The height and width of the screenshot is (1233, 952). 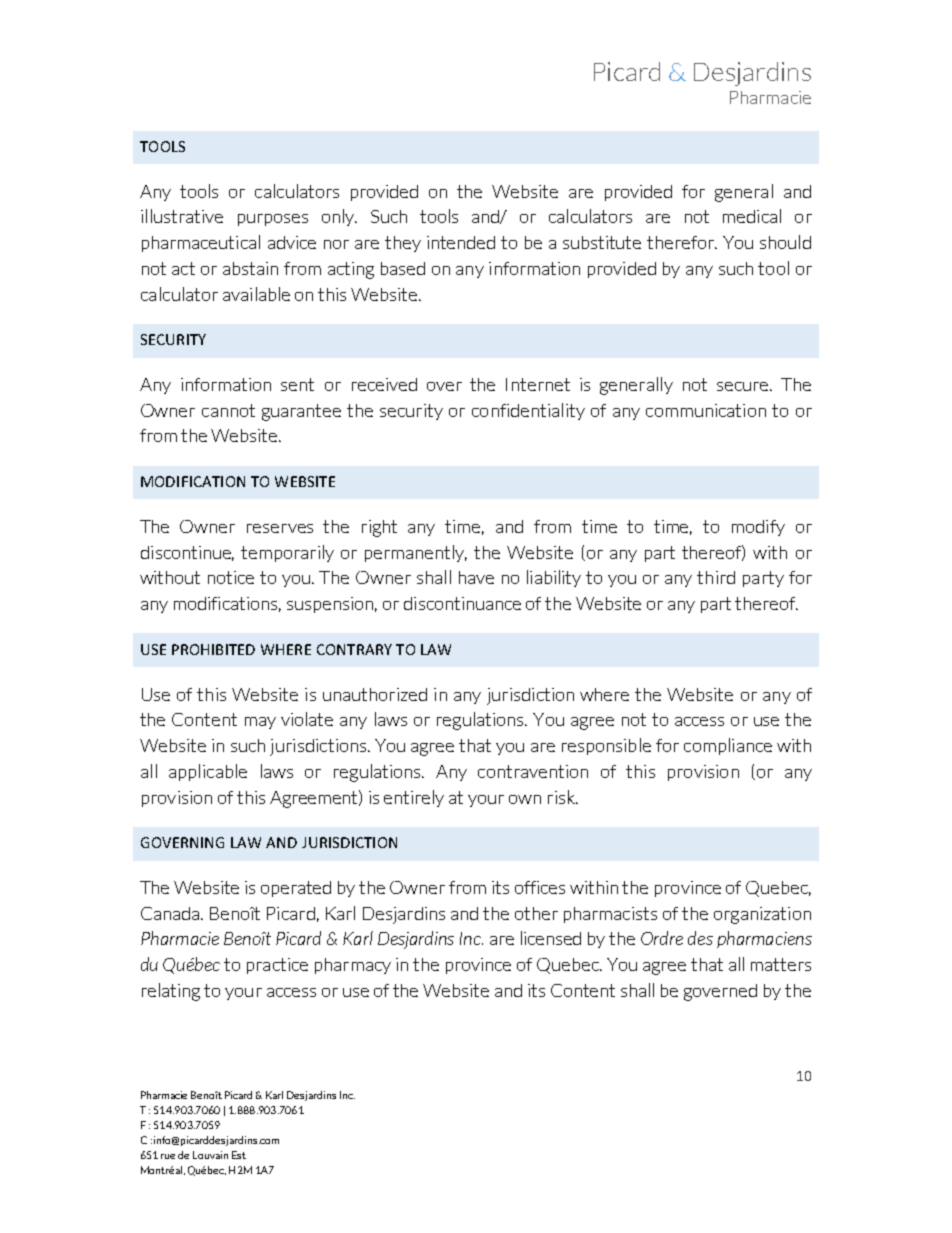 I want to click on abstain, so click(x=250, y=268).
